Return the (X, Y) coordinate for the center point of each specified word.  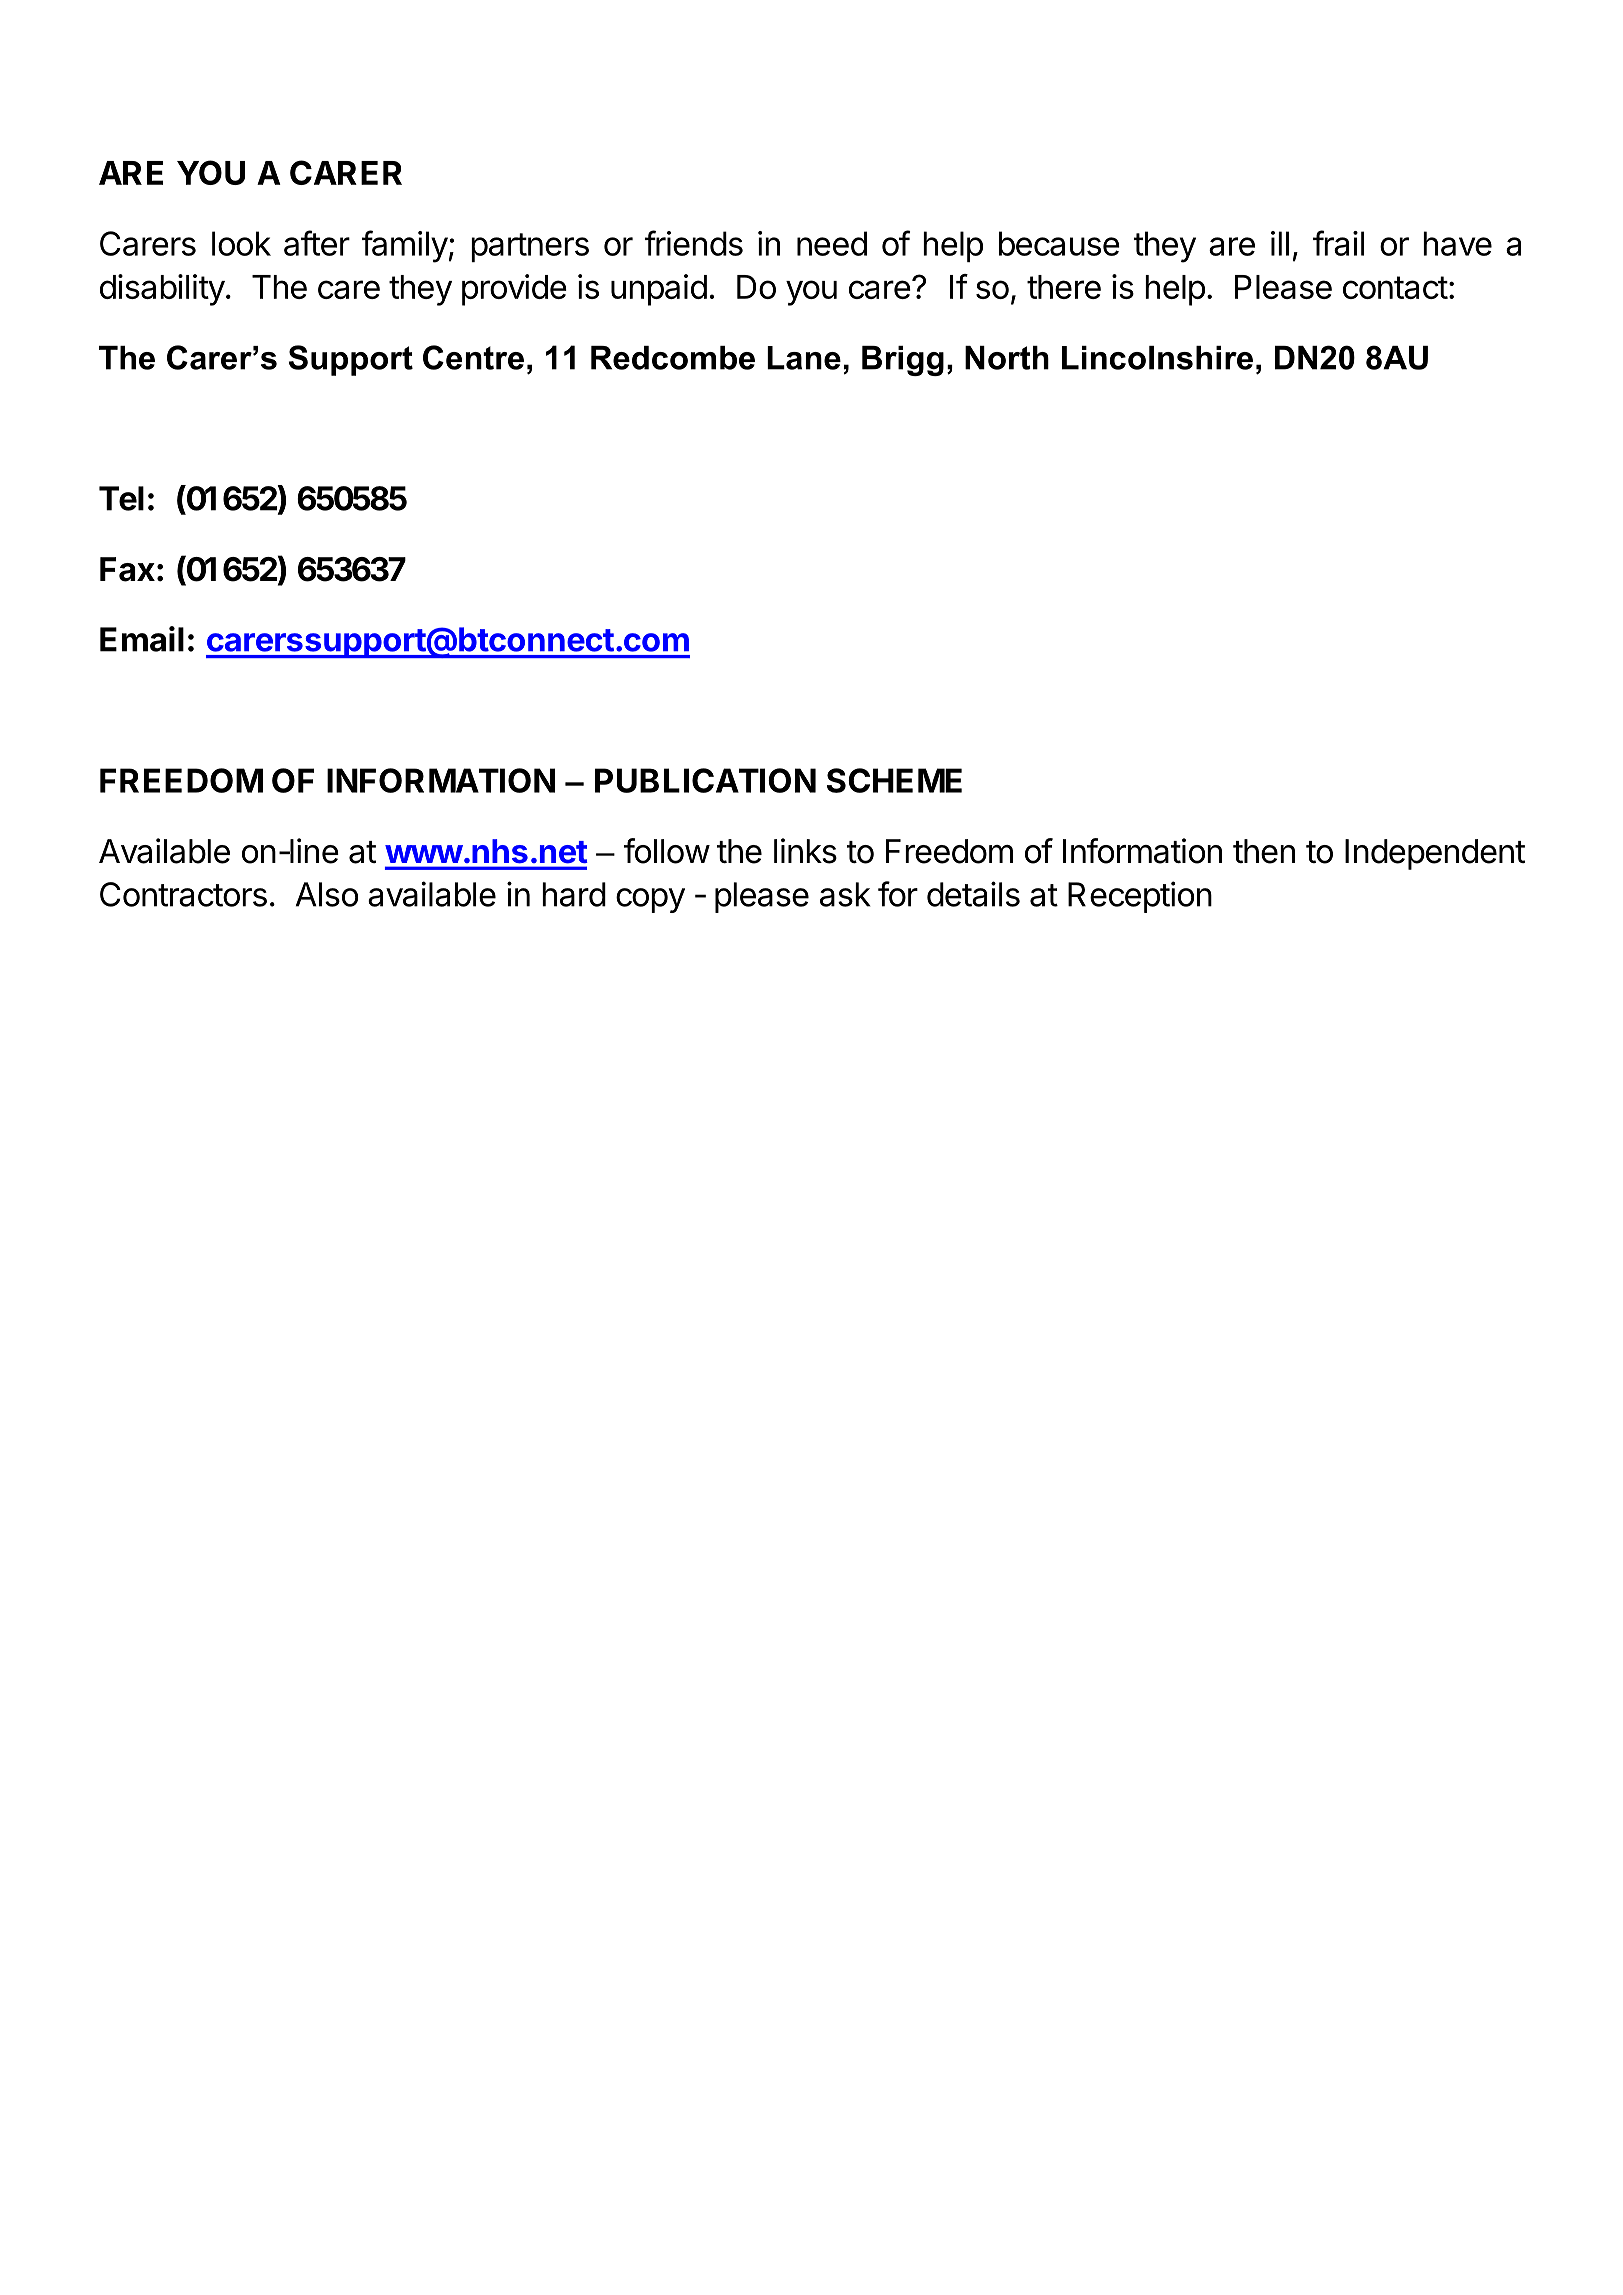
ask (845, 894)
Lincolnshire (1157, 358)
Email (142, 639)
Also (327, 894)
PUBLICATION (705, 780)
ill (1280, 243)
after (317, 243)
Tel (121, 498)
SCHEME (894, 780)
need (832, 243)
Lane (804, 358)
